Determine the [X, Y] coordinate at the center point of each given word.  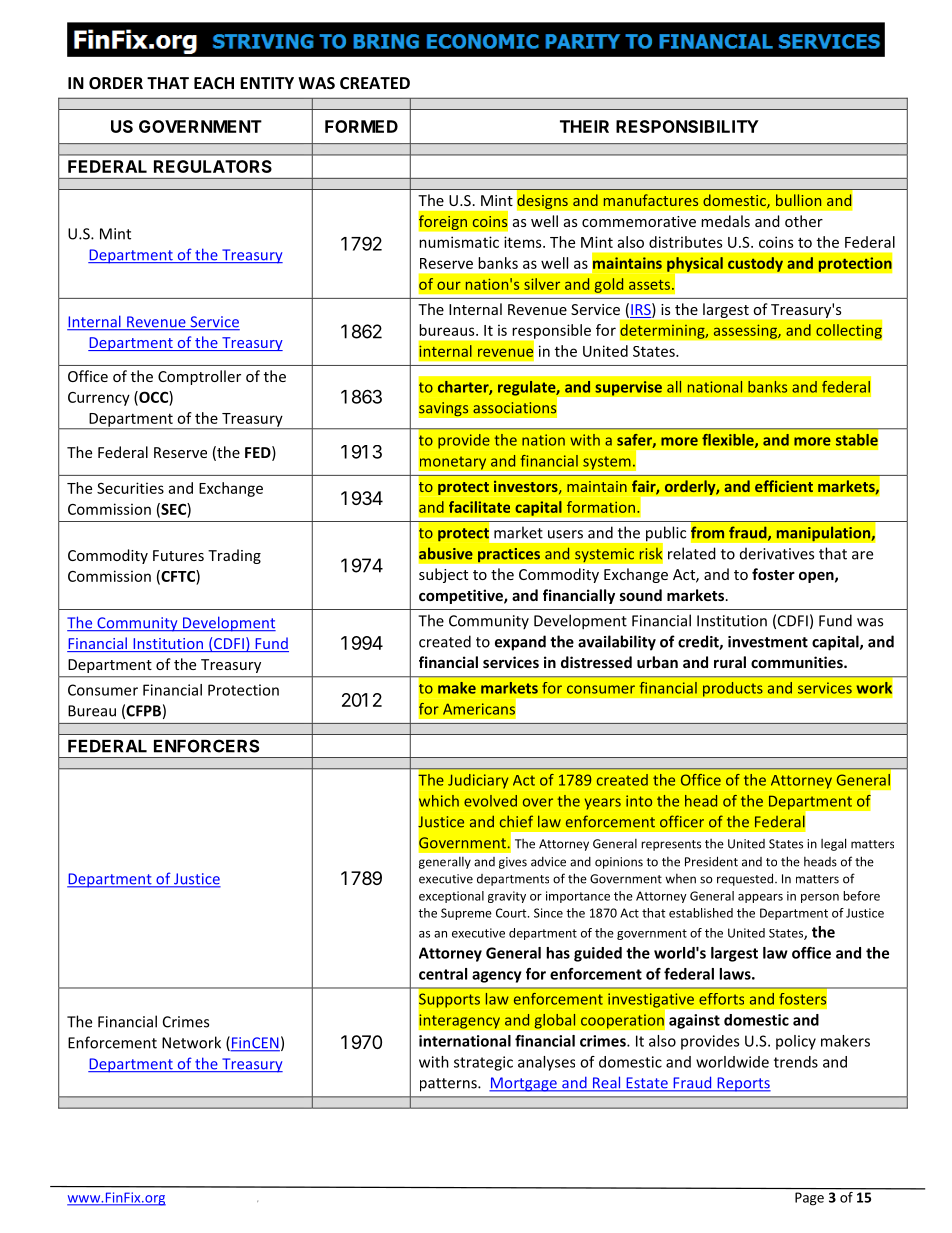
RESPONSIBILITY [687, 126]
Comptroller [199, 377]
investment [768, 642]
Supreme [466, 914]
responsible [551, 331]
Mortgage [524, 1084]
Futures [178, 555]
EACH [214, 83]
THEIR [584, 126]
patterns [449, 1085]
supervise [628, 388]
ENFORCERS [206, 746]
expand [520, 643]
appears [760, 898]
